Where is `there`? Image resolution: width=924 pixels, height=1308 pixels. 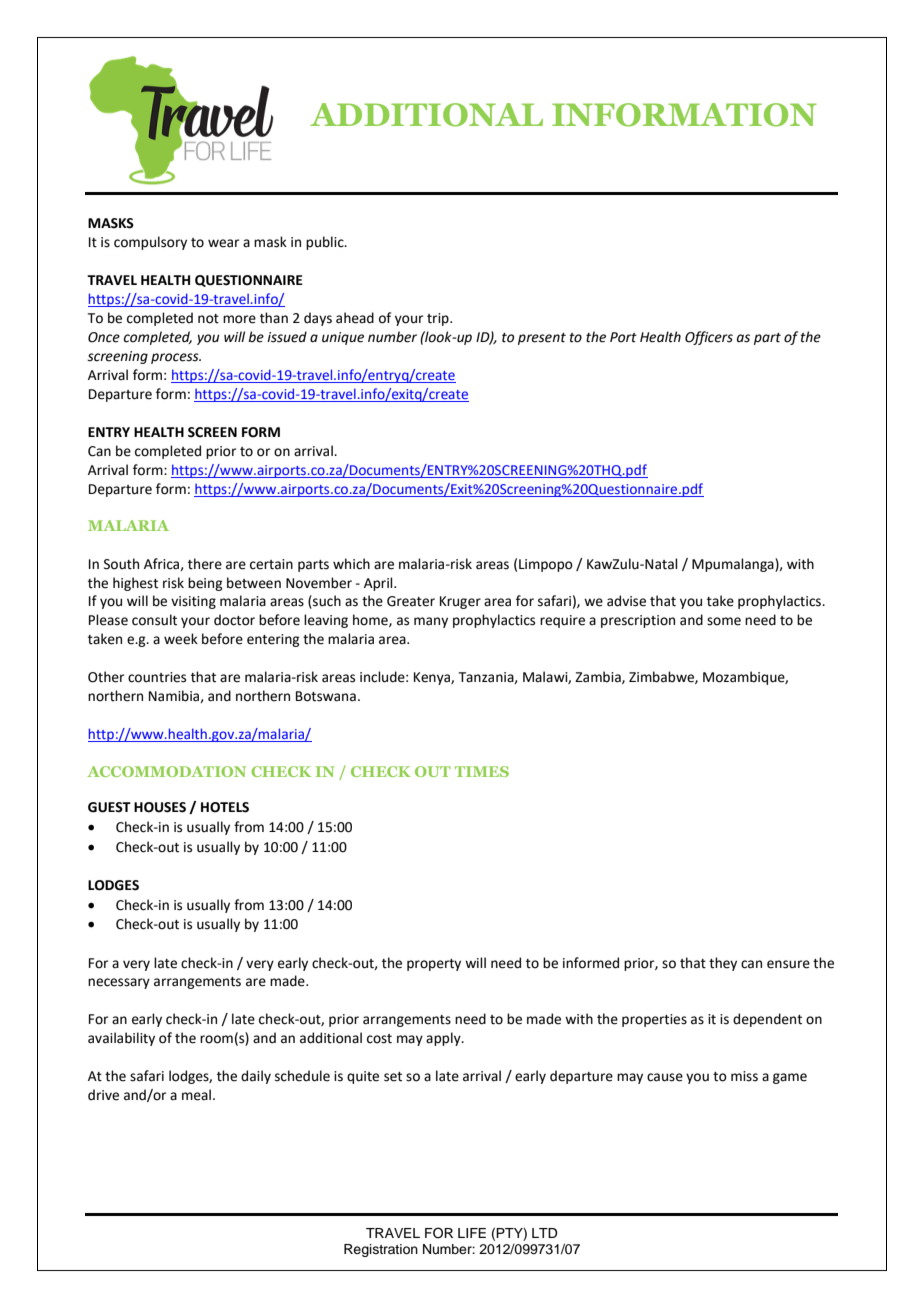
there is located at coordinates (205, 564).
